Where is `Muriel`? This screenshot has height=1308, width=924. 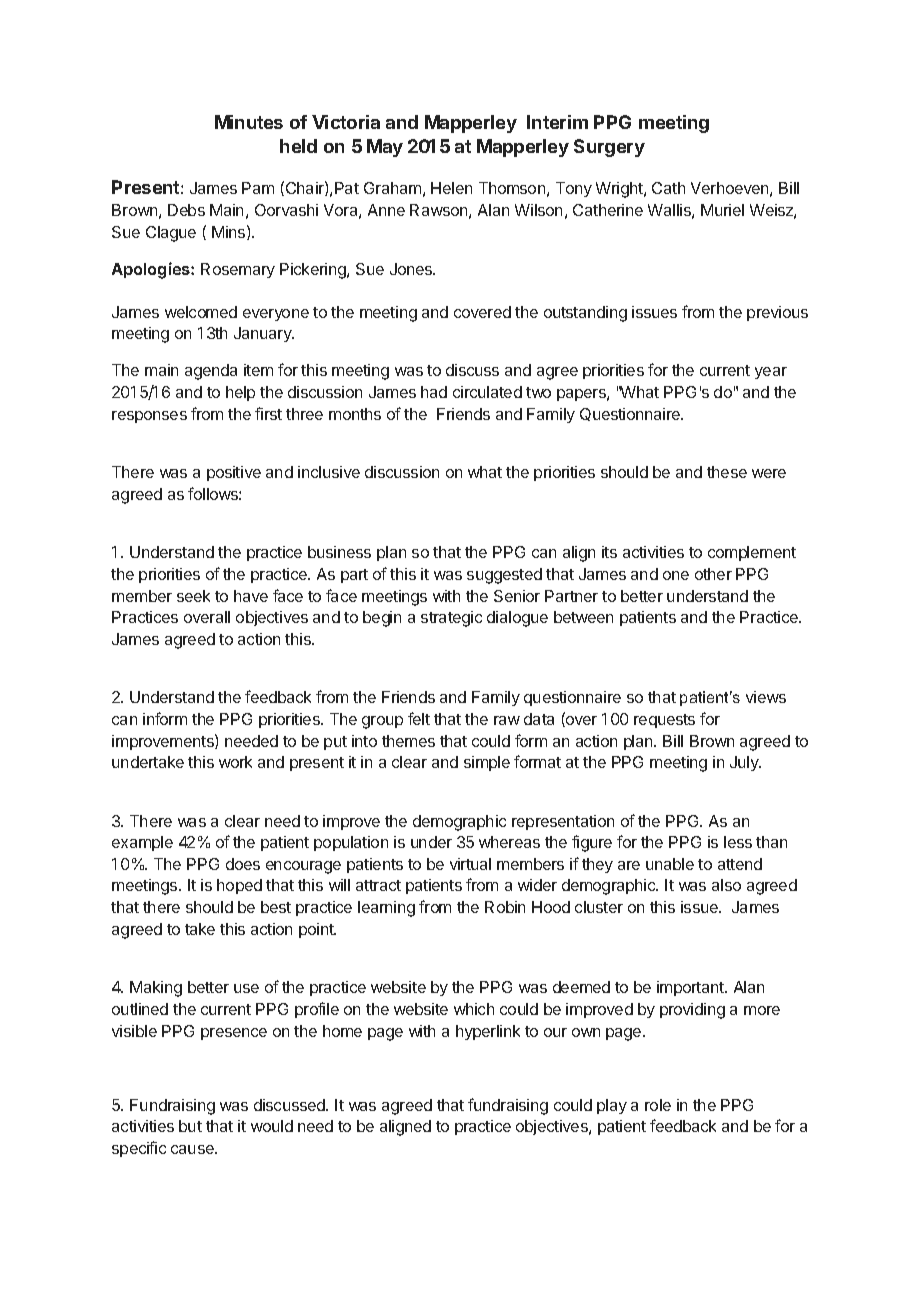
Muriel is located at coordinates (722, 210).
